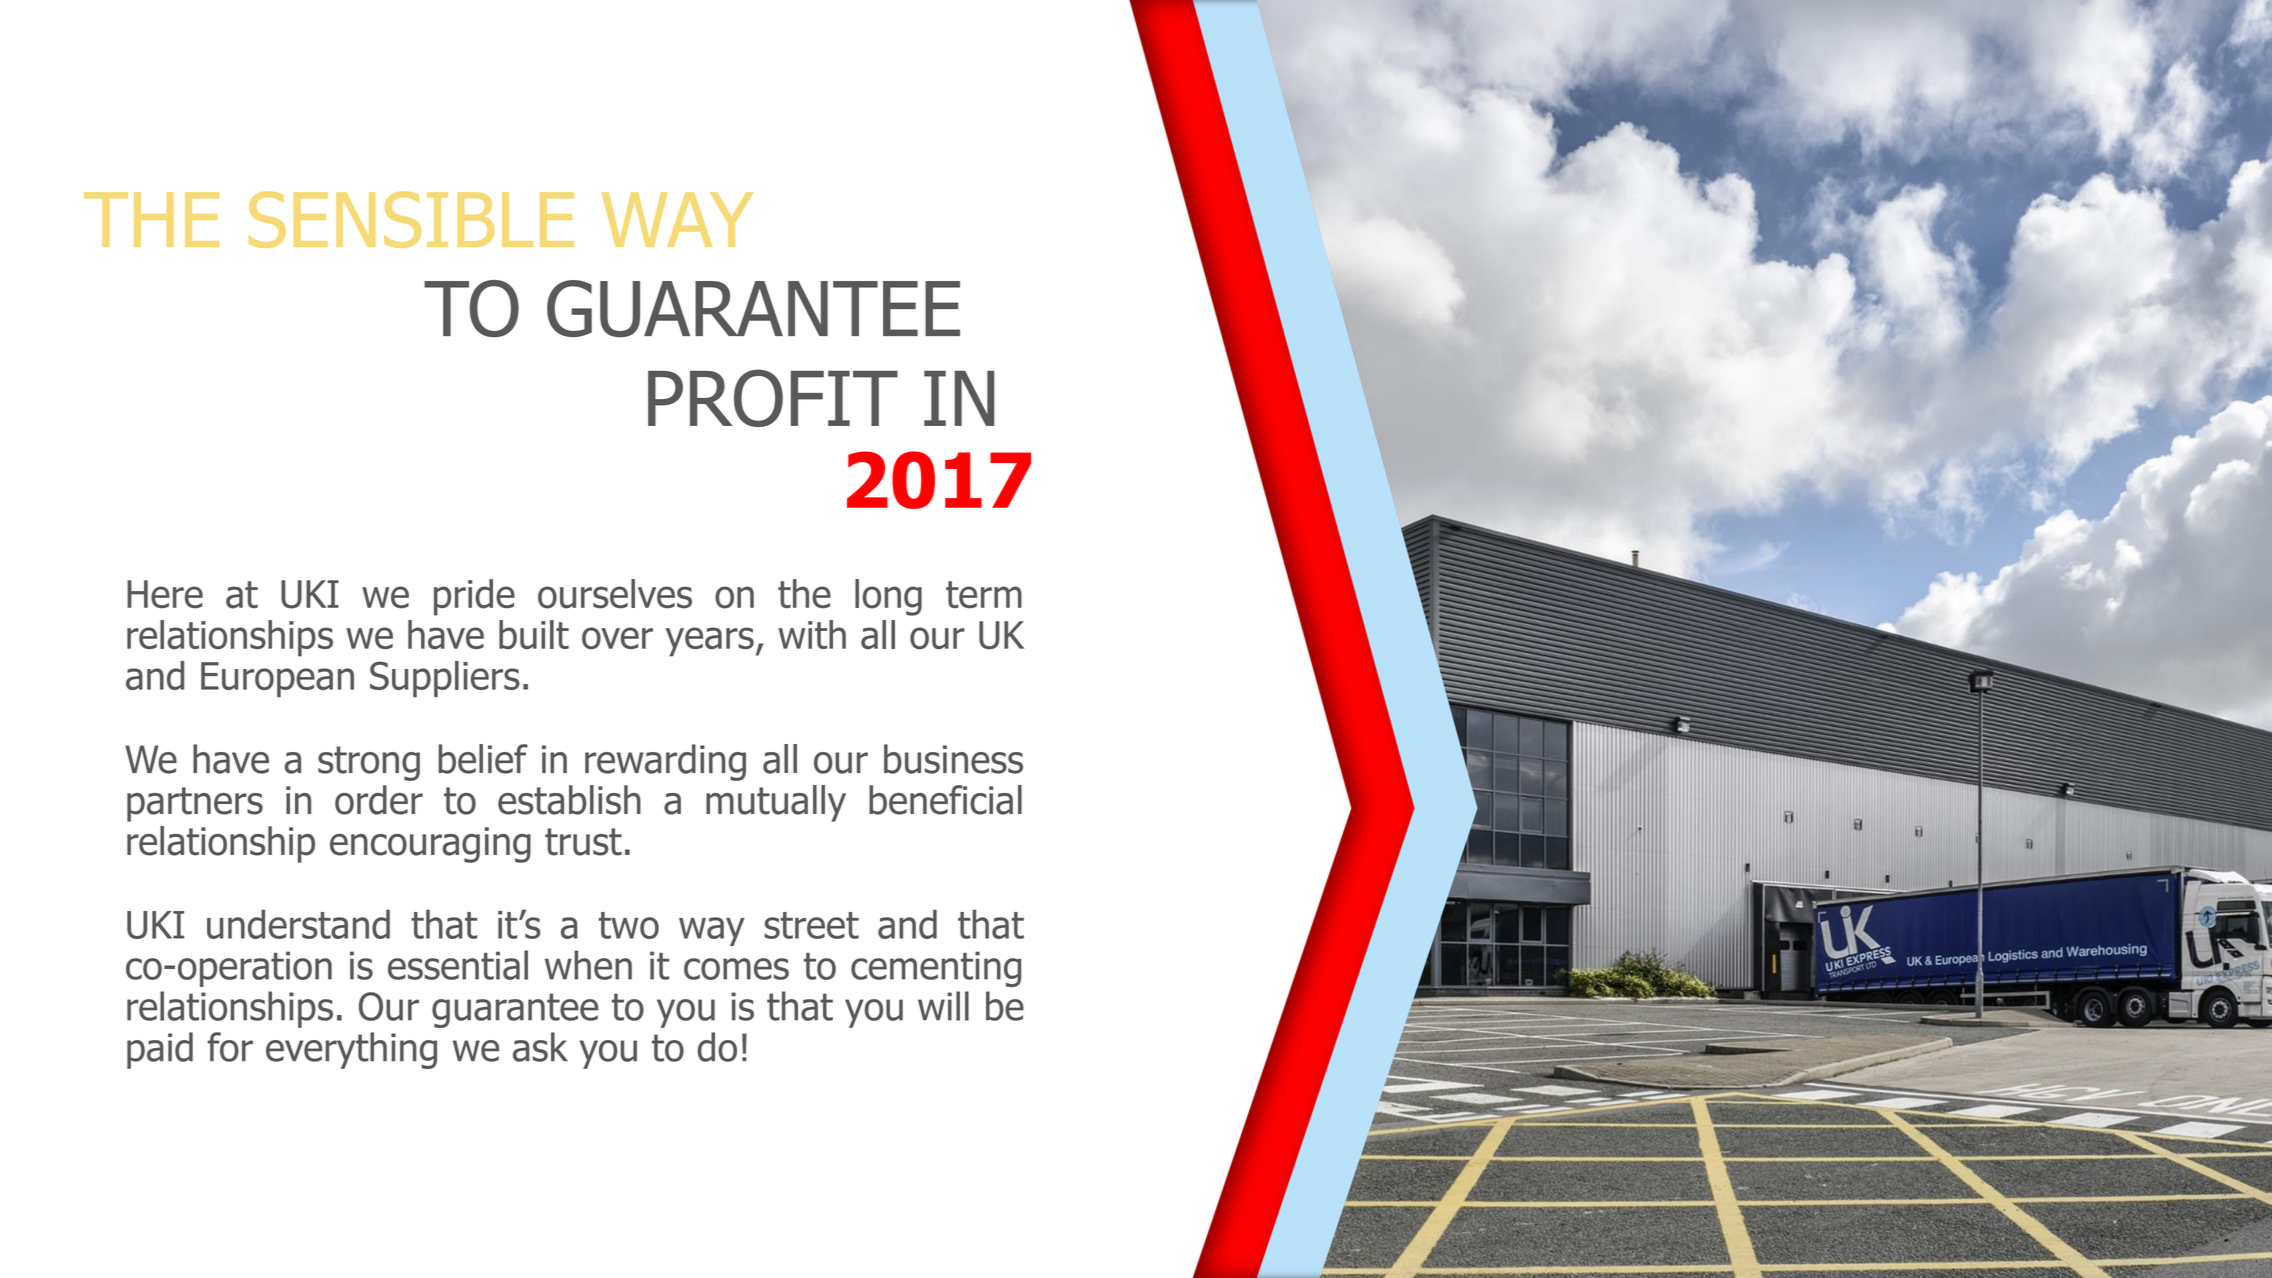 This screenshot has height=1278, width=2272. Describe the element at coordinates (165, 594) in the screenshot. I see `Here` at that location.
